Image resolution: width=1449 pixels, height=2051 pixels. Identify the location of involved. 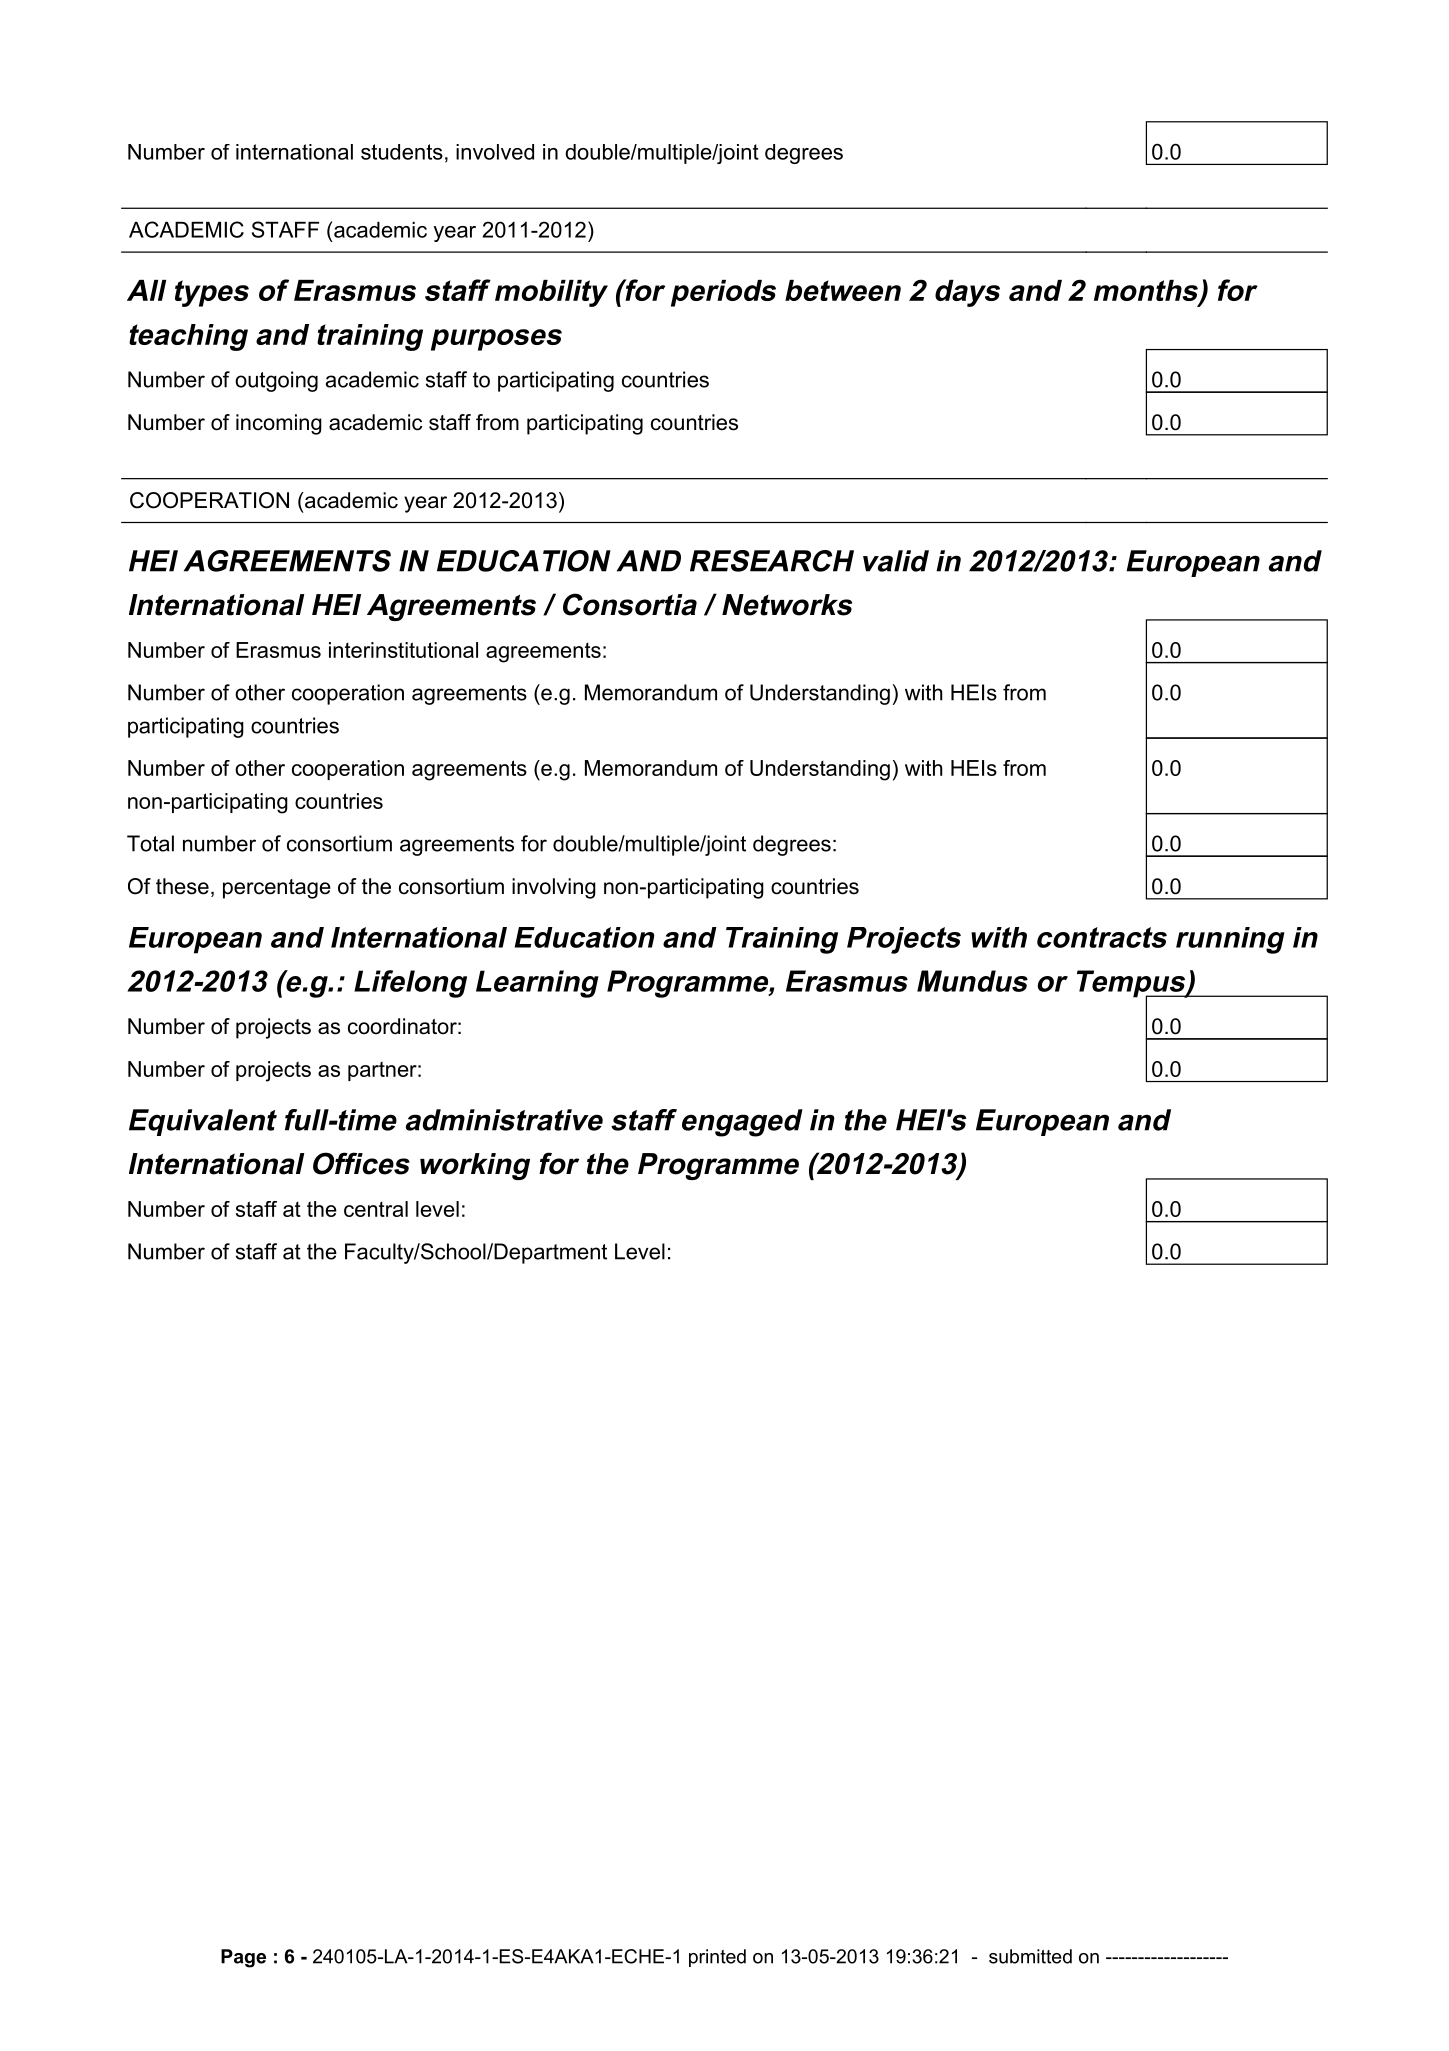
(495, 152).
